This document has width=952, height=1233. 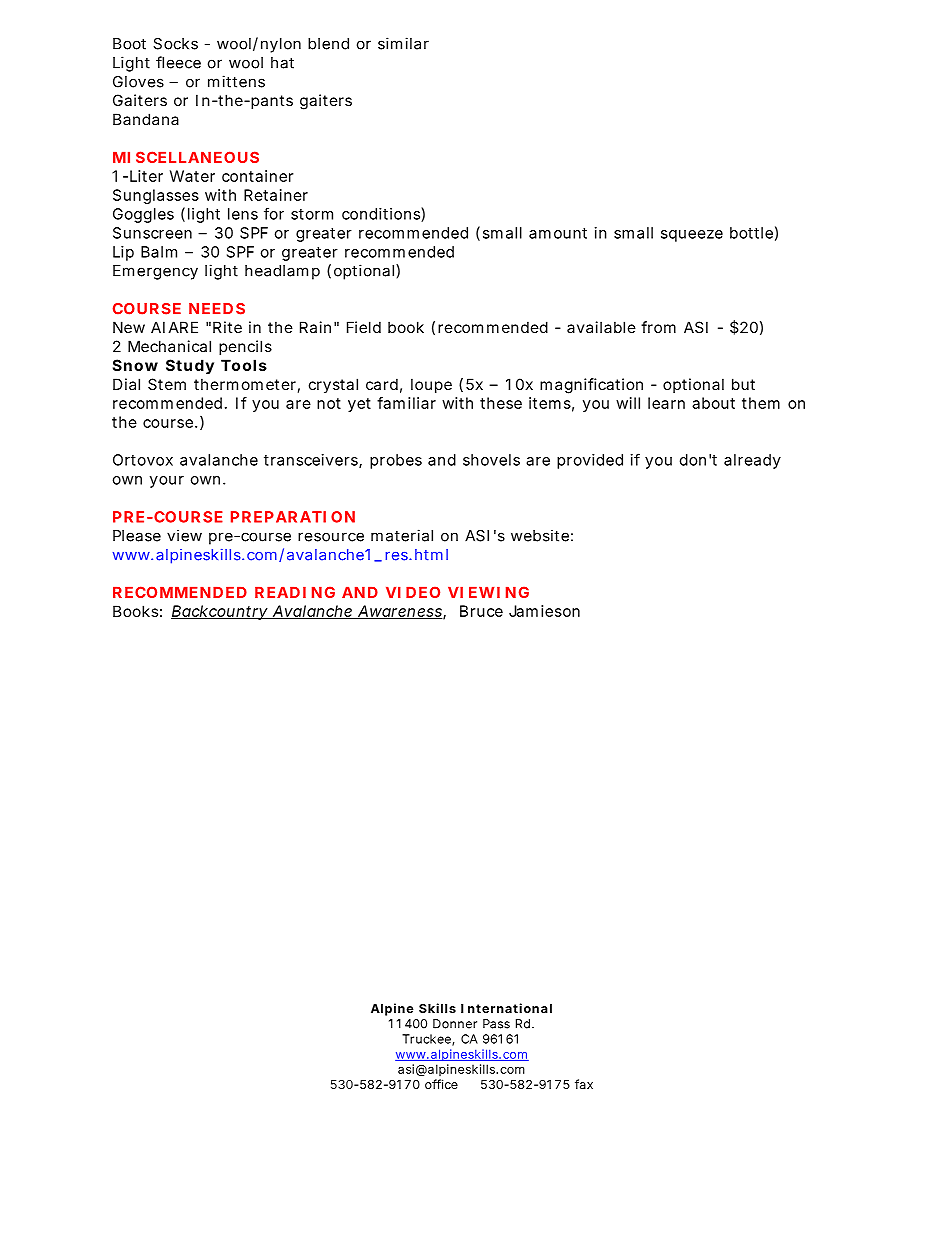 What do you see at coordinates (220, 612) in the document?
I see `Backcountry` at bounding box center [220, 612].
